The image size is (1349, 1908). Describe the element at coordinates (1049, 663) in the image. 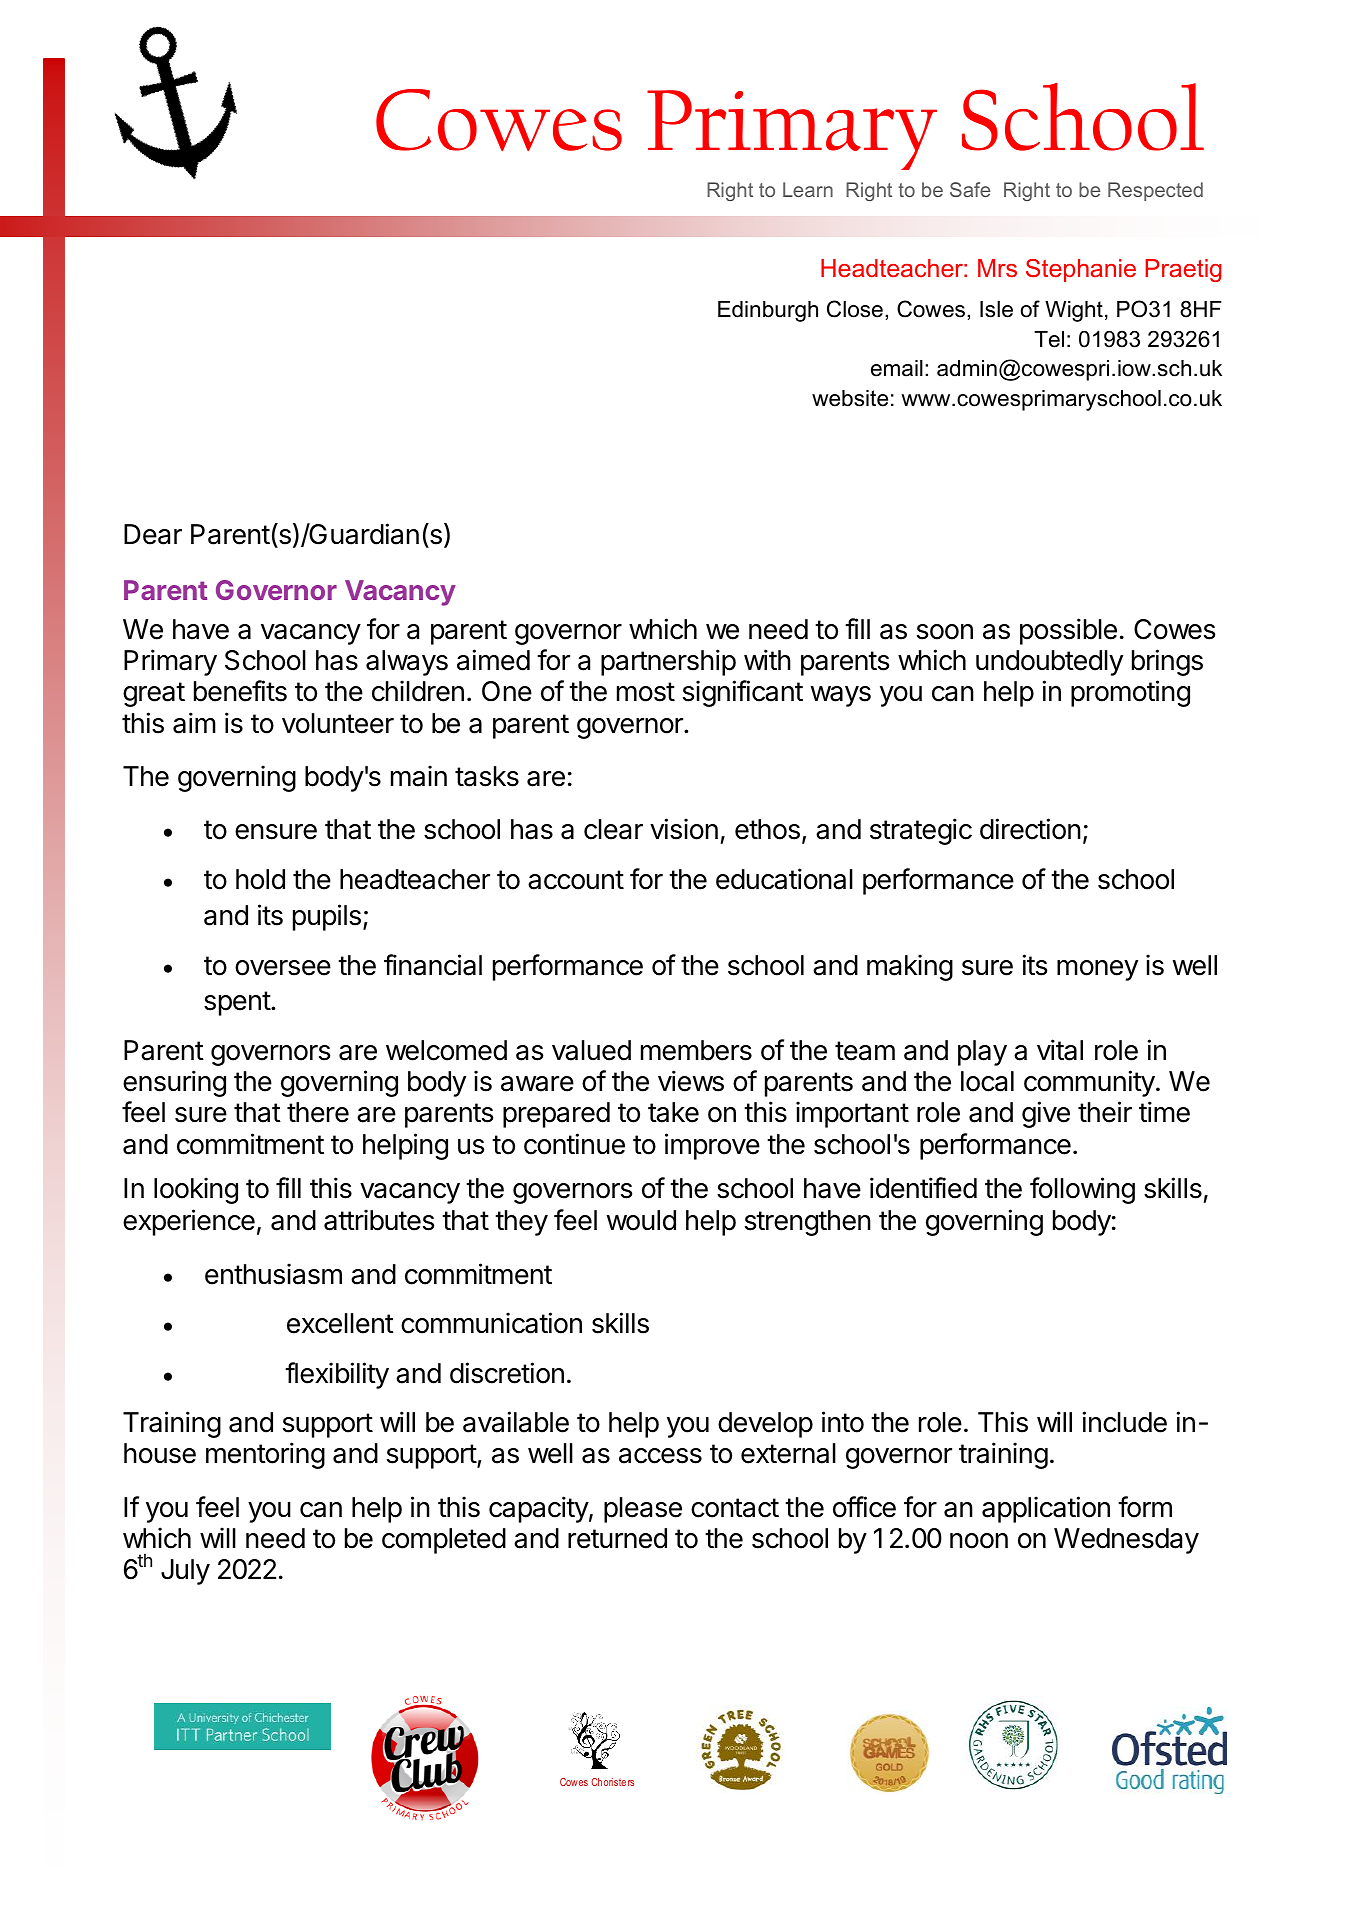

I see `undoubtedly` at that location.
